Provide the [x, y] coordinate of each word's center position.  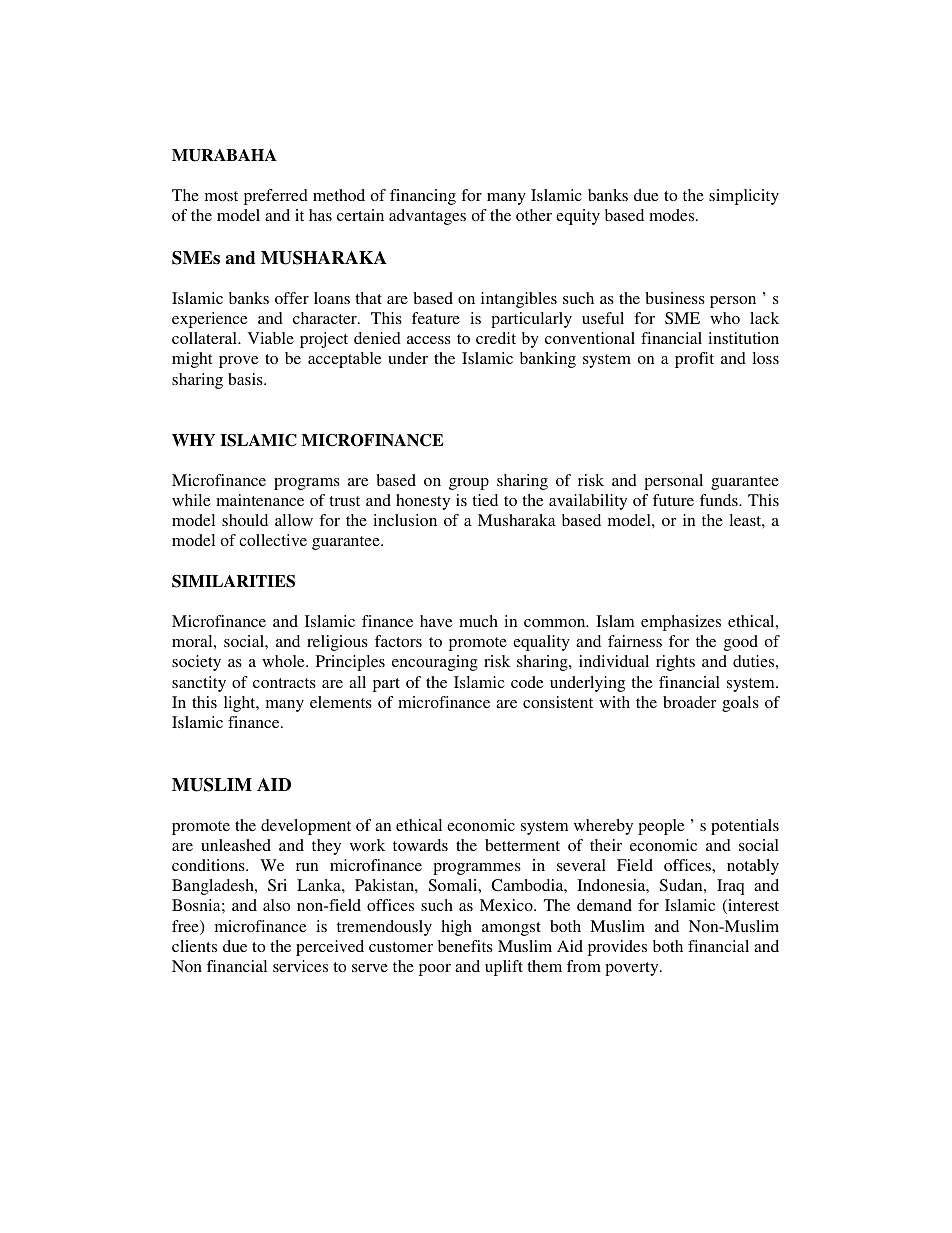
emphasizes [681, 623]
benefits [465, 946]
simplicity [744, 197]
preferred [276, 197]
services [300, 966]
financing [423, 197]
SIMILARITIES [233, 581]
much [478, 621]
